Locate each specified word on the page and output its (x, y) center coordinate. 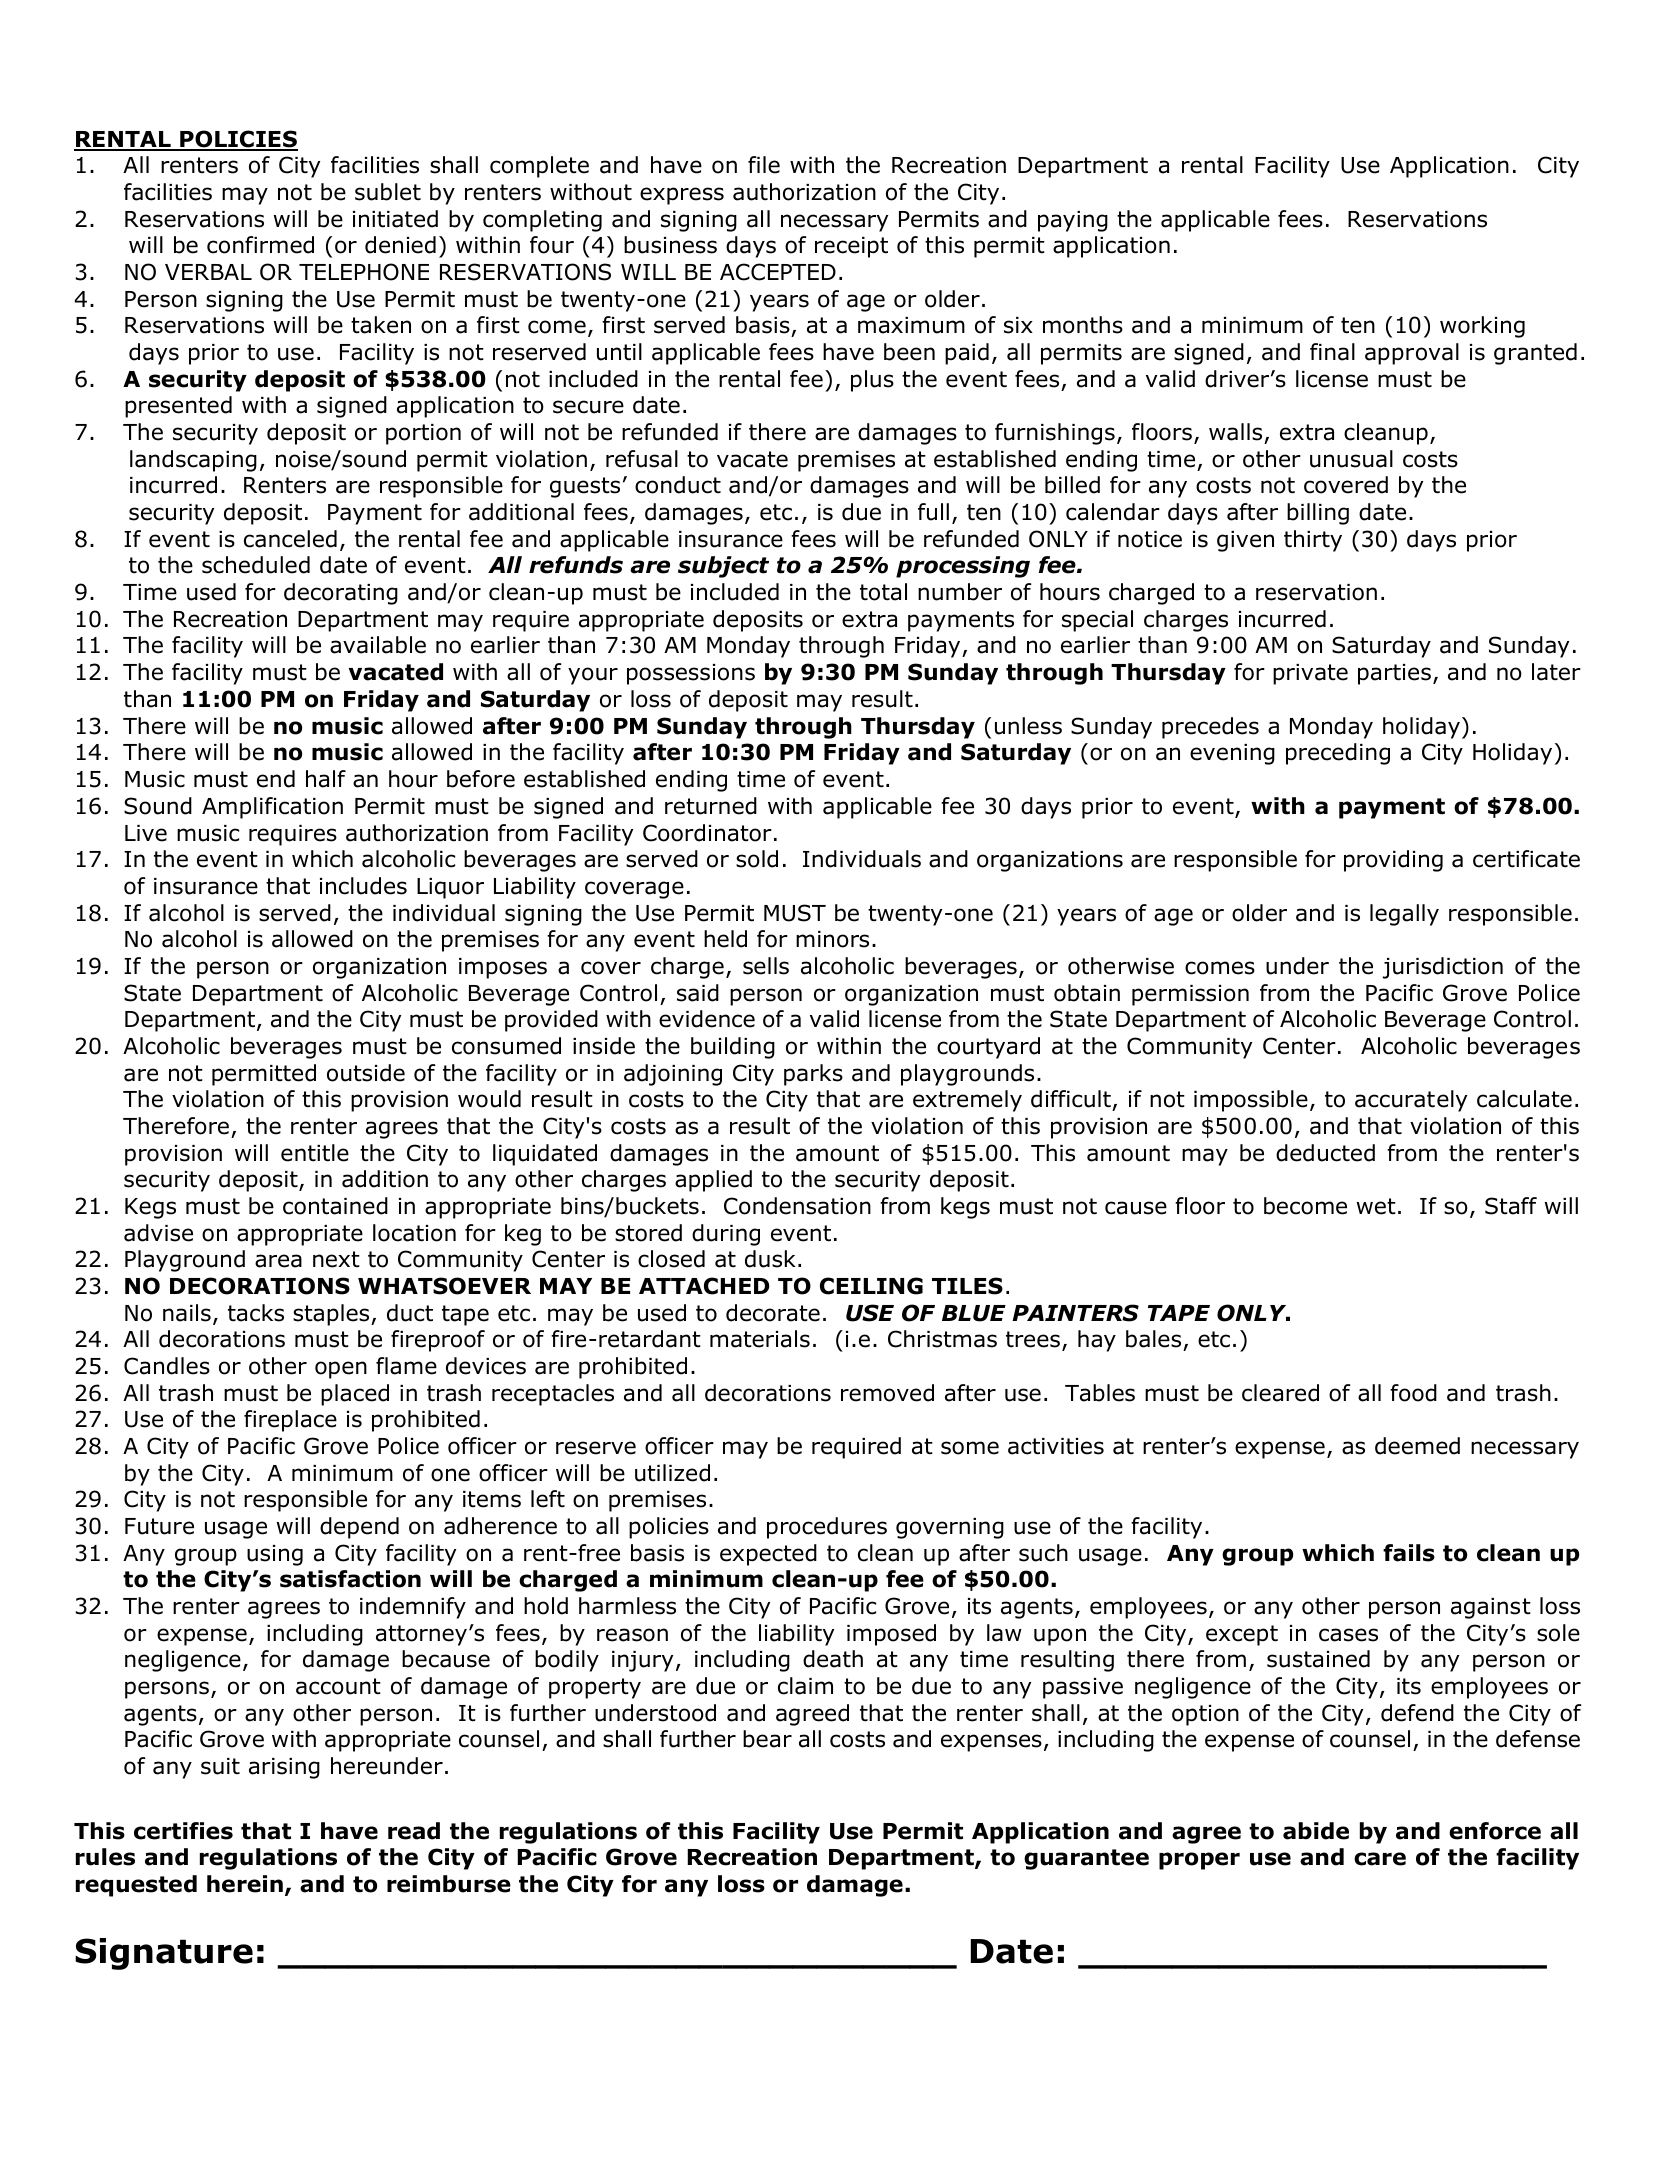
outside (366, 1073)
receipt (851, 247)
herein (245, 1884)
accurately (1411, 1101)
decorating (341, 594)
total (883, 592)
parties (1394, 674)
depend (359, 1528)
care (1380, 1859)
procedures (827, 1528)
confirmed (260, 245)
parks (813, 1075)
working (1482, 327)
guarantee (1086, 1859)
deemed (1417, 1446)
